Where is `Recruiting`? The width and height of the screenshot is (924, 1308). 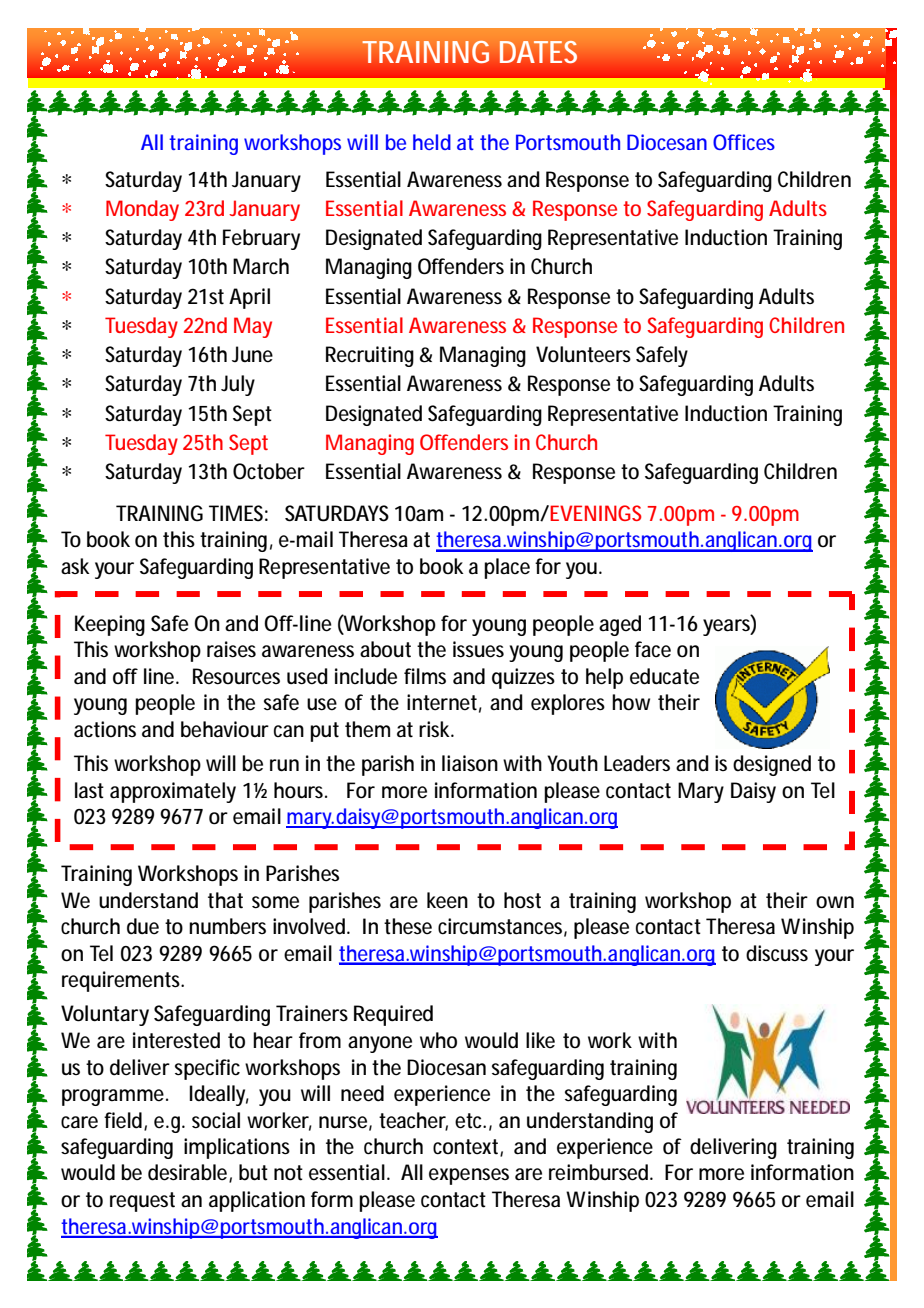
Recruiting is located at coordinates (370, 356).
